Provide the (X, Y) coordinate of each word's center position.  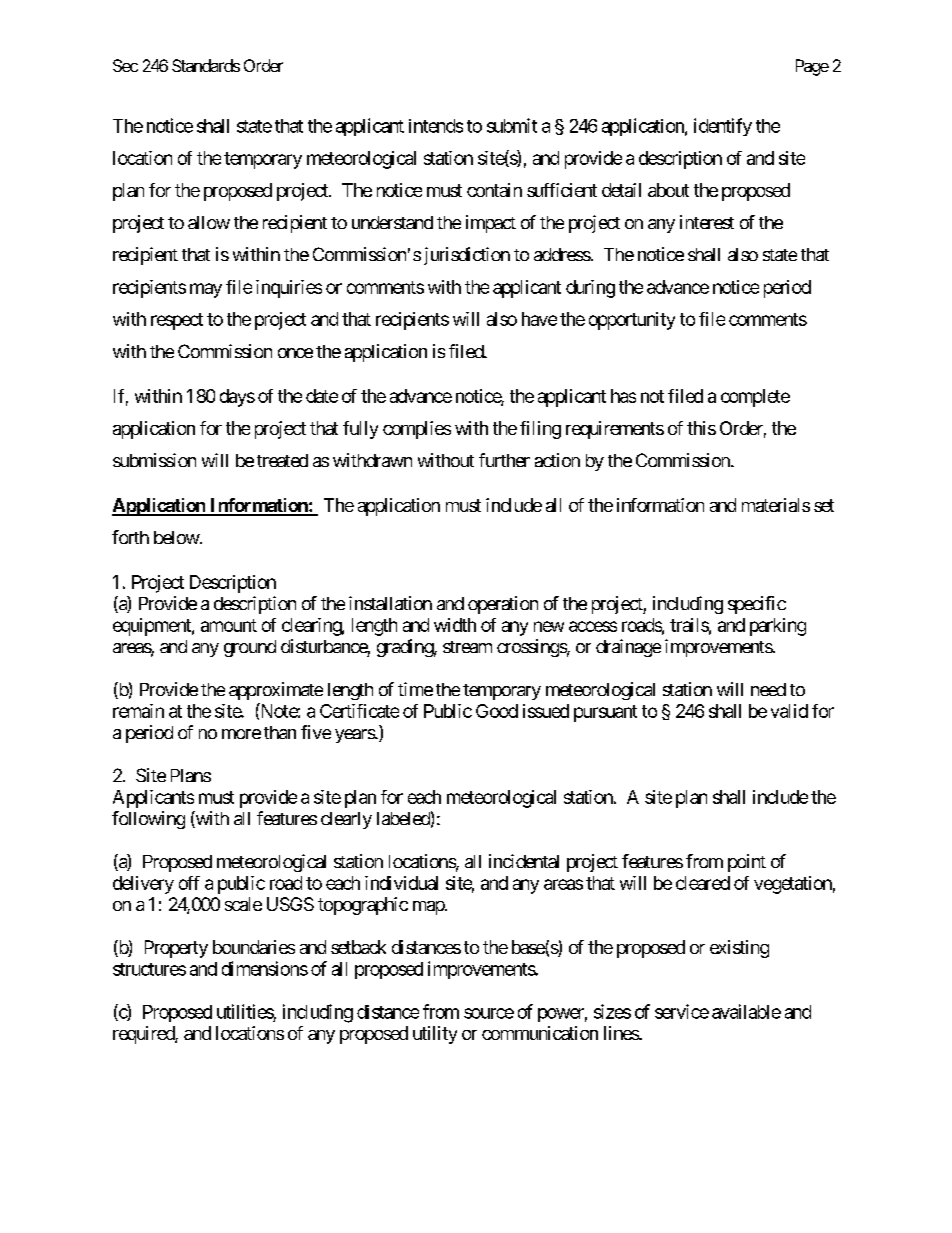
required (144, 1035)
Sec (125, 65)
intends (436, 126)
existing (739, 949)
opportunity (632, 321)
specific (757, 605)
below (177, 537)
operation (503, 605)
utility (435, 1035)
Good (497, 711)
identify (723, 127)
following (148, 820)
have (539, 319)
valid (789, 711)
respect (177, 321)
